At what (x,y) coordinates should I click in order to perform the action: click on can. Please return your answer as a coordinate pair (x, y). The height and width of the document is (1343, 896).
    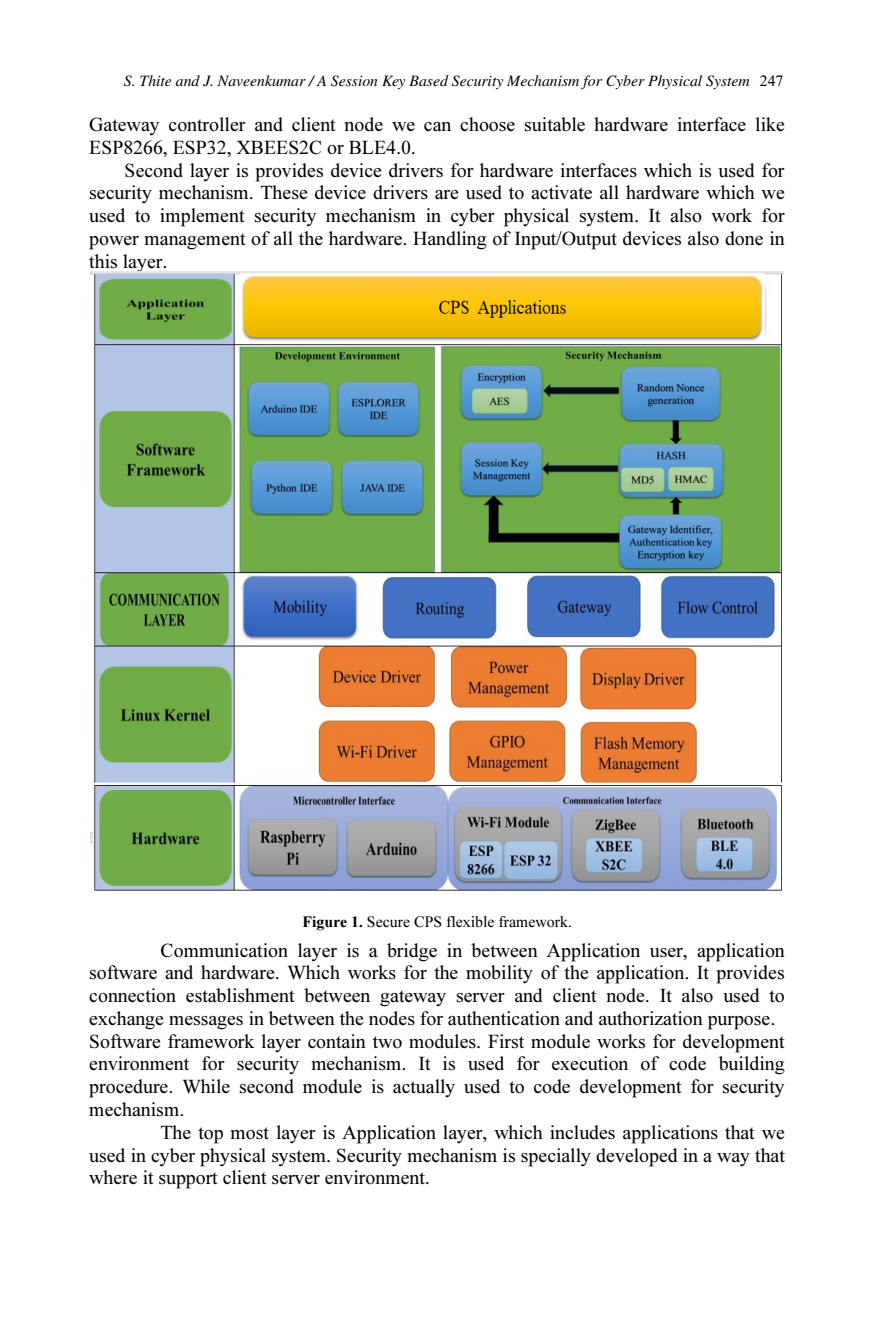
    Looking at the image, I should click on (437, 127).
